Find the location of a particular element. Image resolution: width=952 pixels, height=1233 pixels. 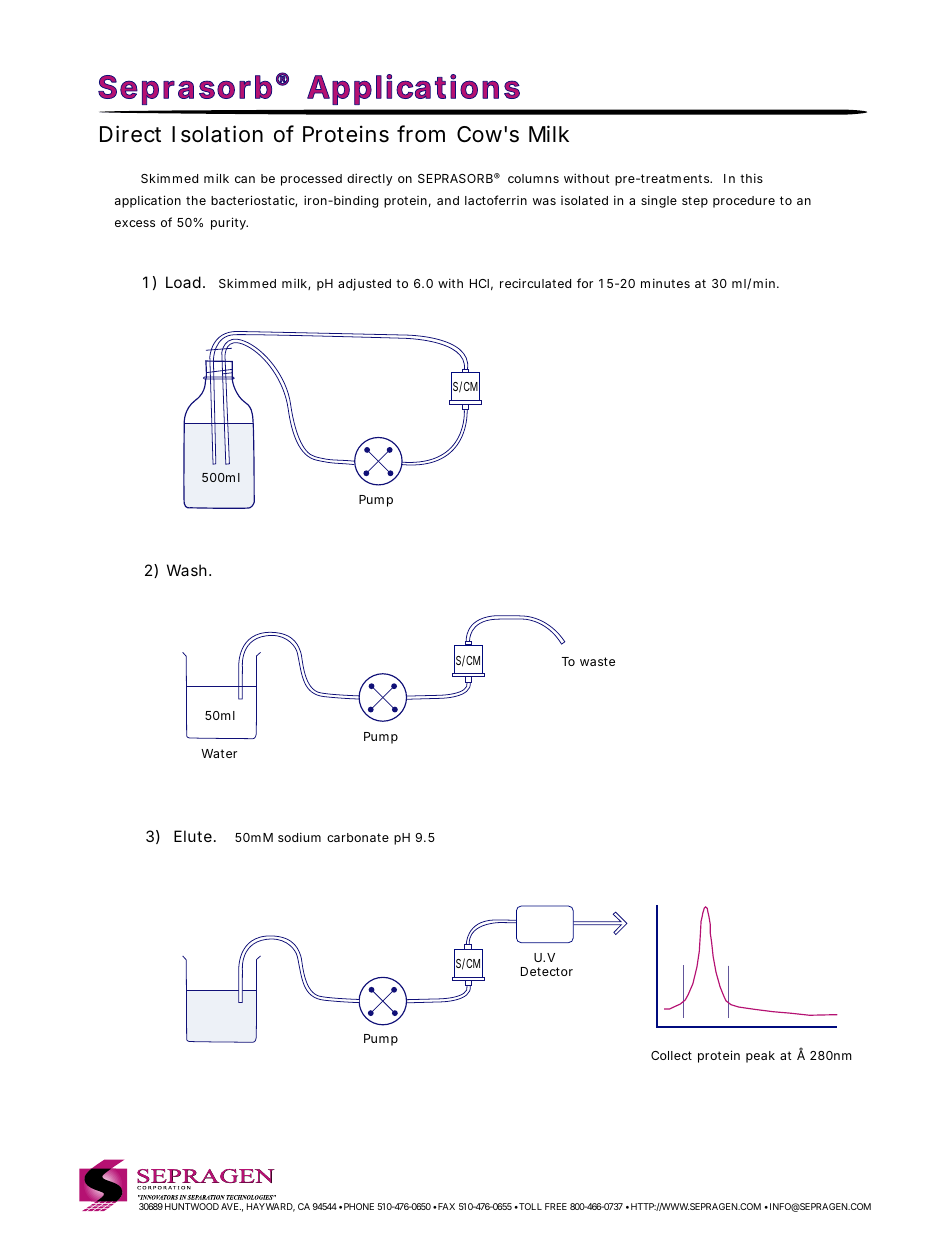

FREE is located at coordinates (556, 1206).
